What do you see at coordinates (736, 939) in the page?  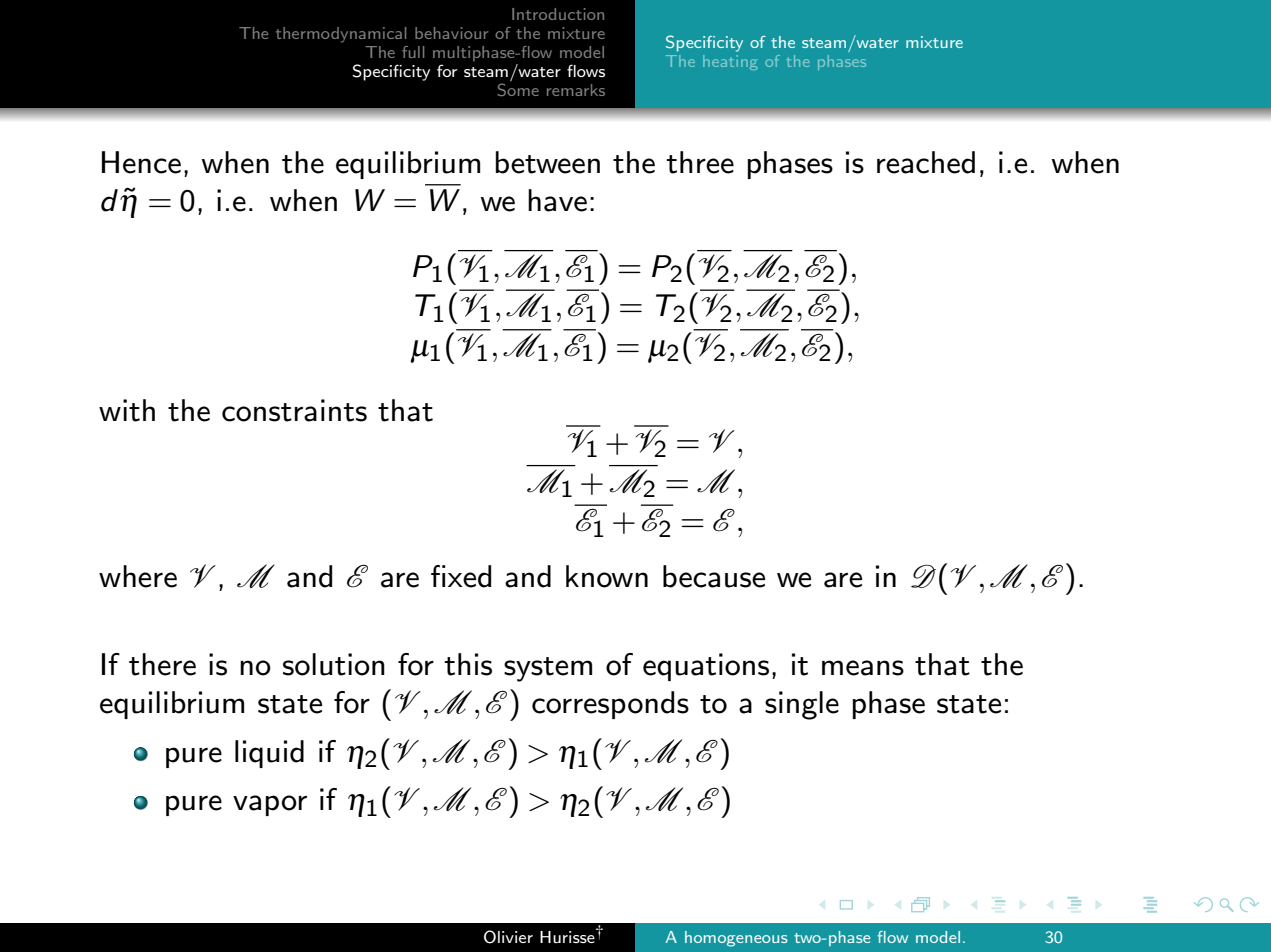 I see `homogeneous` at bounding box center [736, 939].
